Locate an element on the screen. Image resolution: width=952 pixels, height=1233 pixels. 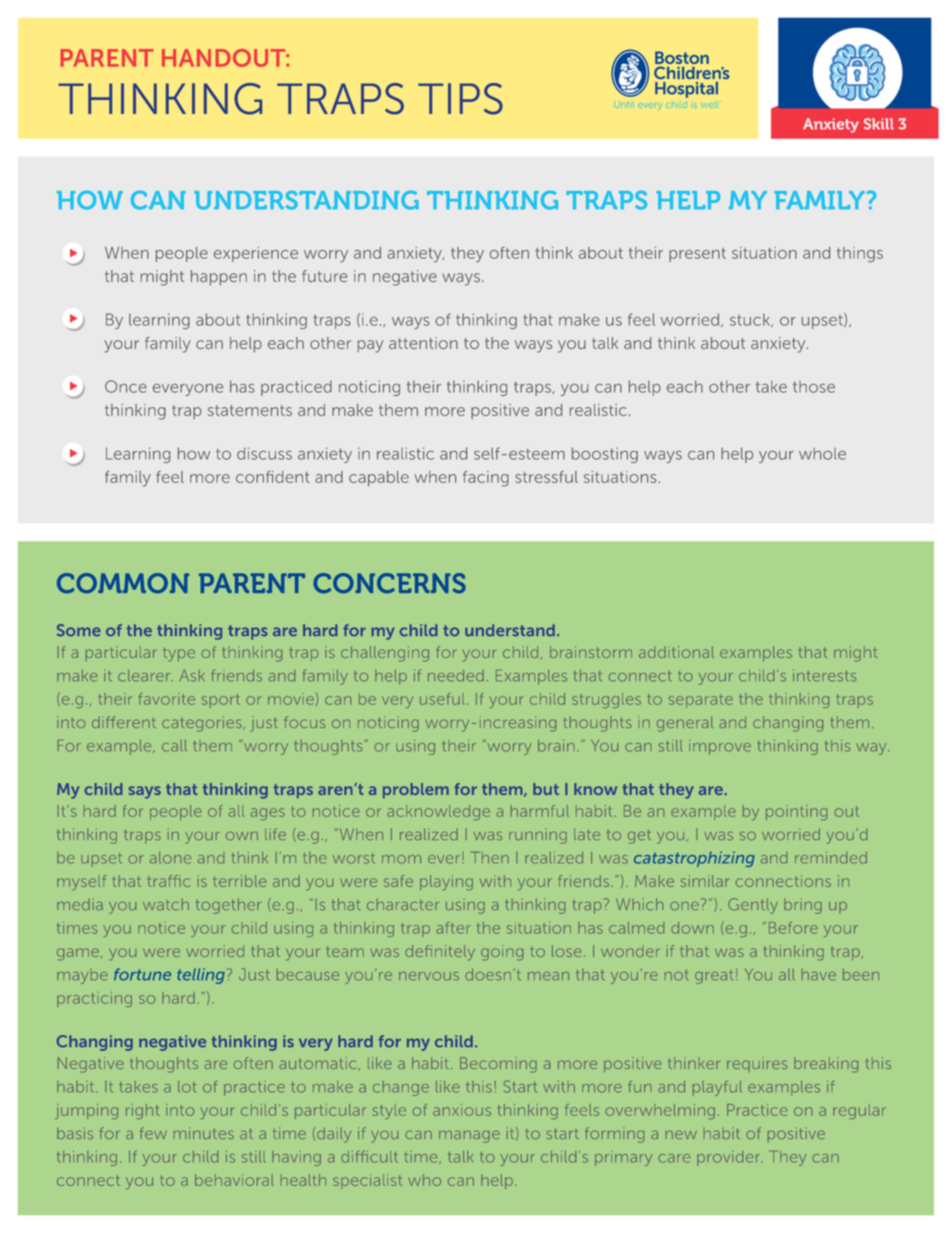
statements is located at coordinates (250, 410).
